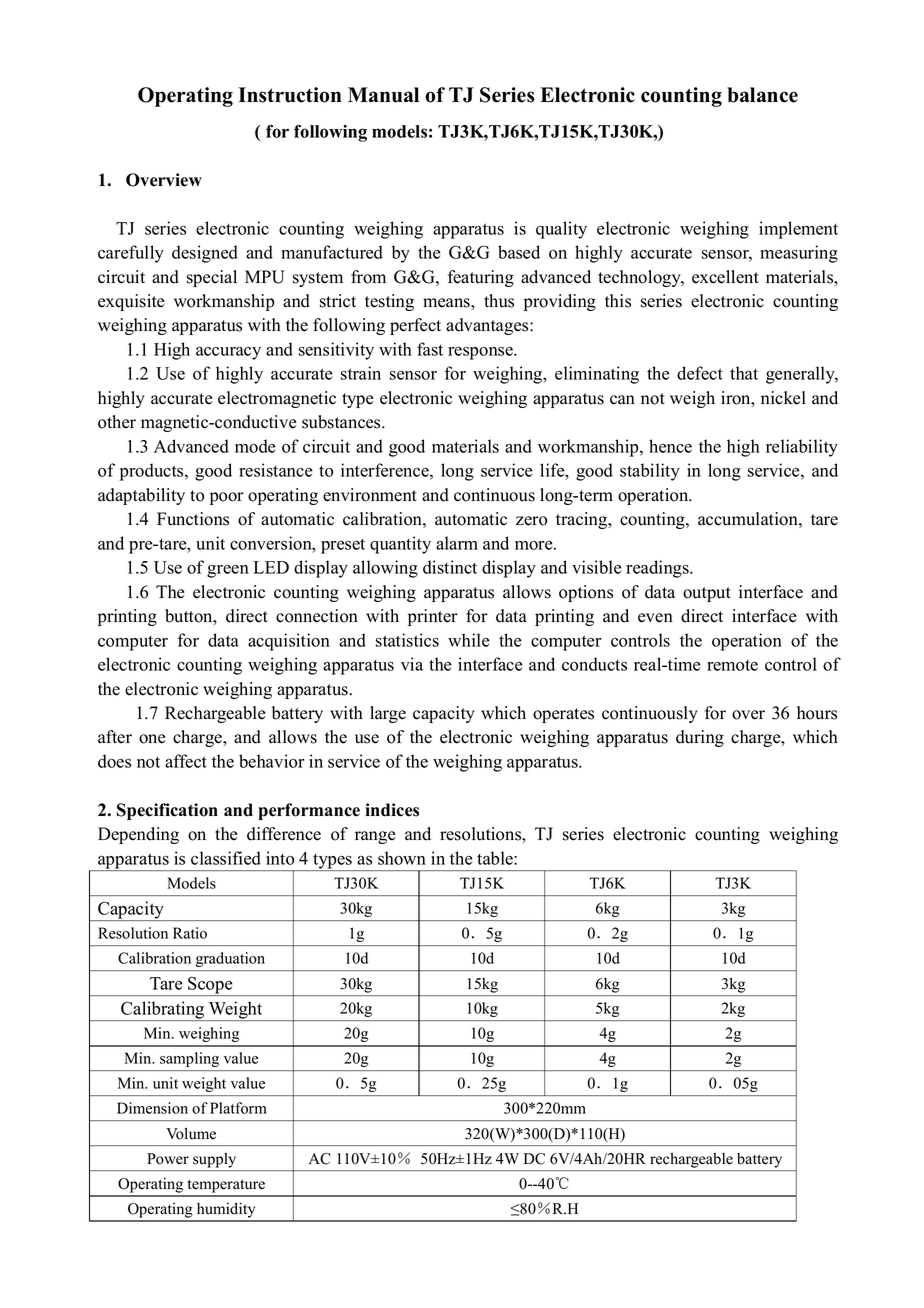  Describe the element at coordinates (191, 1134) in the screenshot. I see `Volume` at that location.
